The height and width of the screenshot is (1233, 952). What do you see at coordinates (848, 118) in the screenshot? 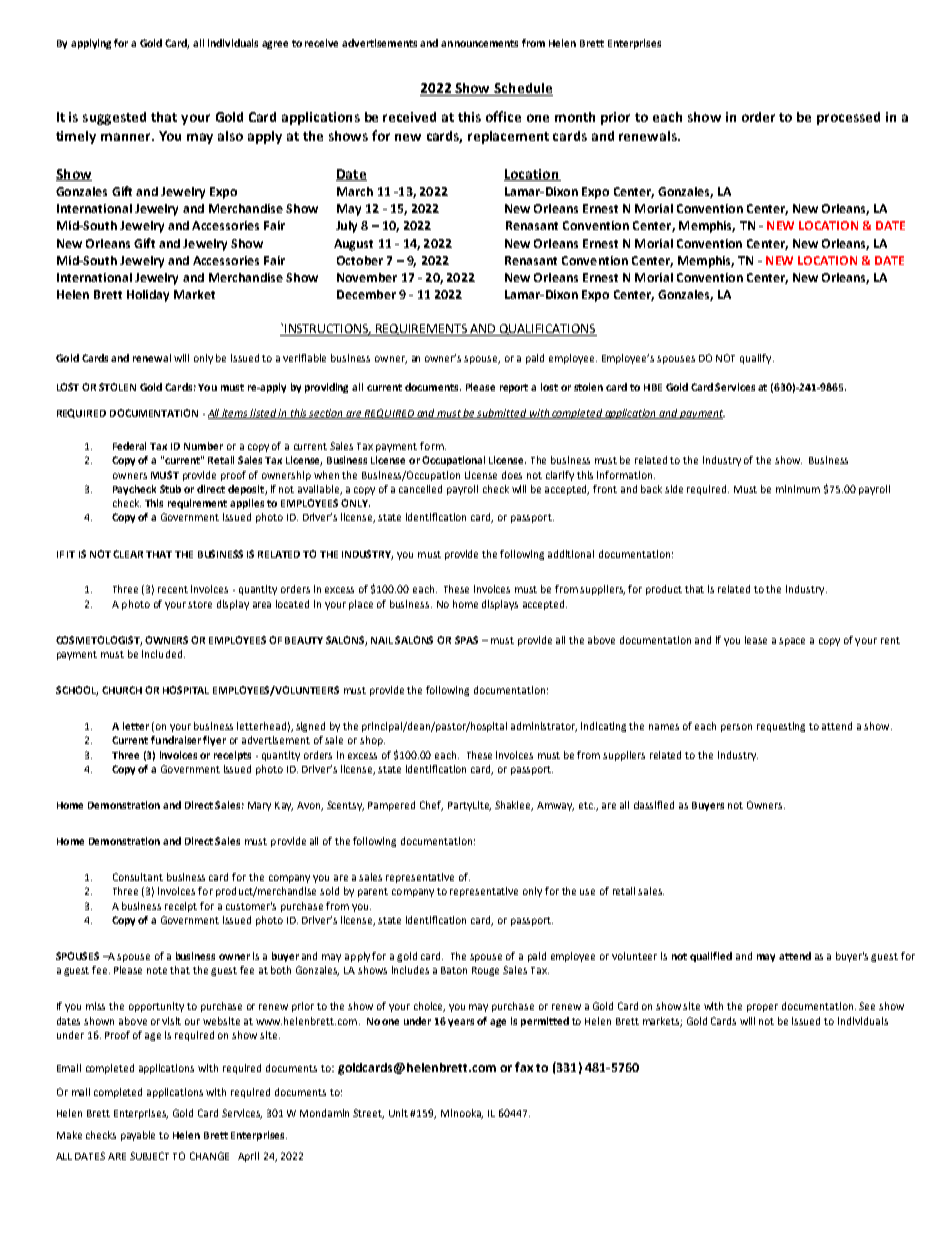
I see `processed` at bounding box center [848, 118].
